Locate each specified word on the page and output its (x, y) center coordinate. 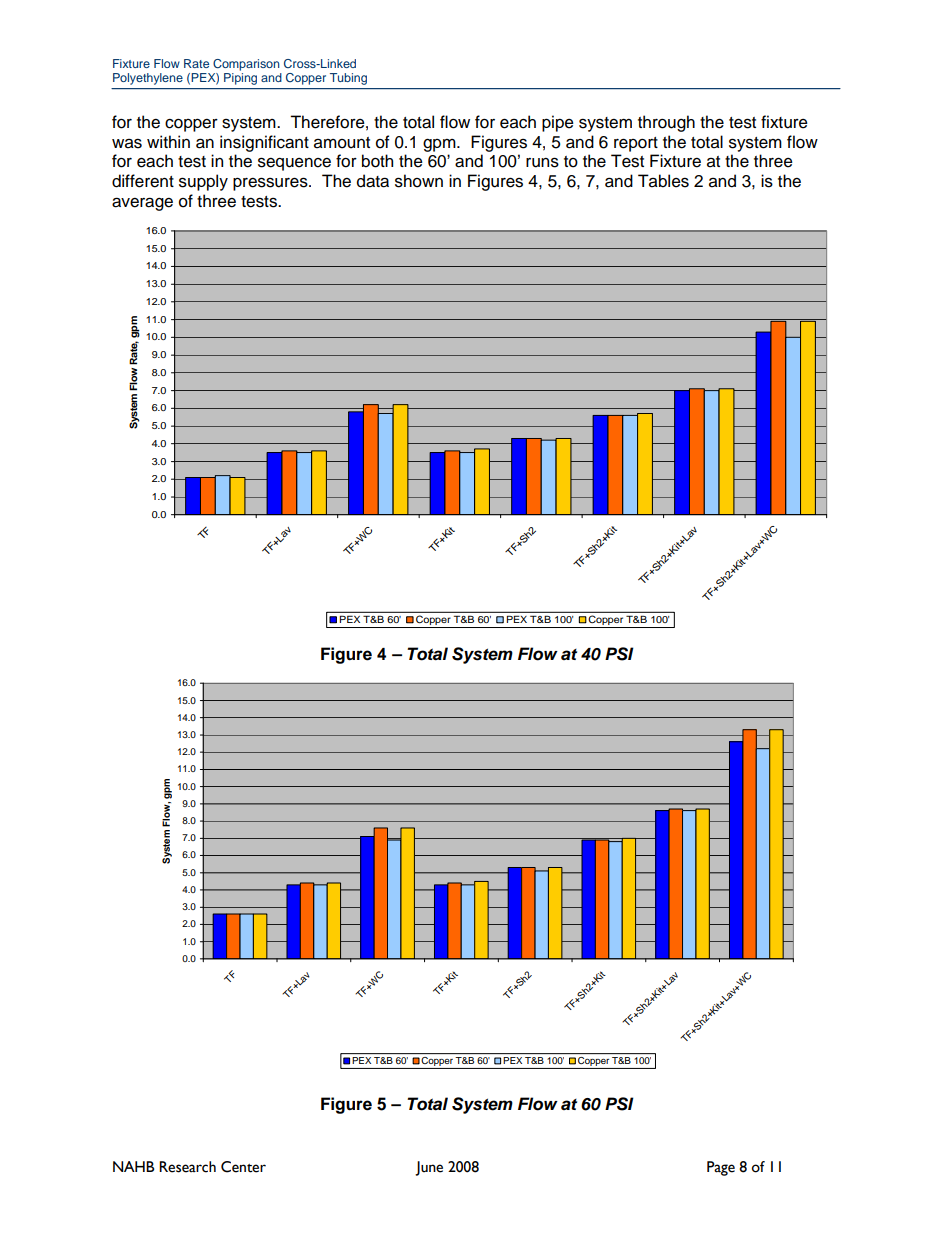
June (429, 1168)
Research (187, 1167)
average (142, 204)
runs (542, 162)
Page (721, 1168)
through (666, 123)
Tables (663, 181)
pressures (271, 184)
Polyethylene (148, 79)
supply (203, 182)
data (373, 181)
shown (419, 181)
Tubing (348, 79)
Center (243, 1167)
